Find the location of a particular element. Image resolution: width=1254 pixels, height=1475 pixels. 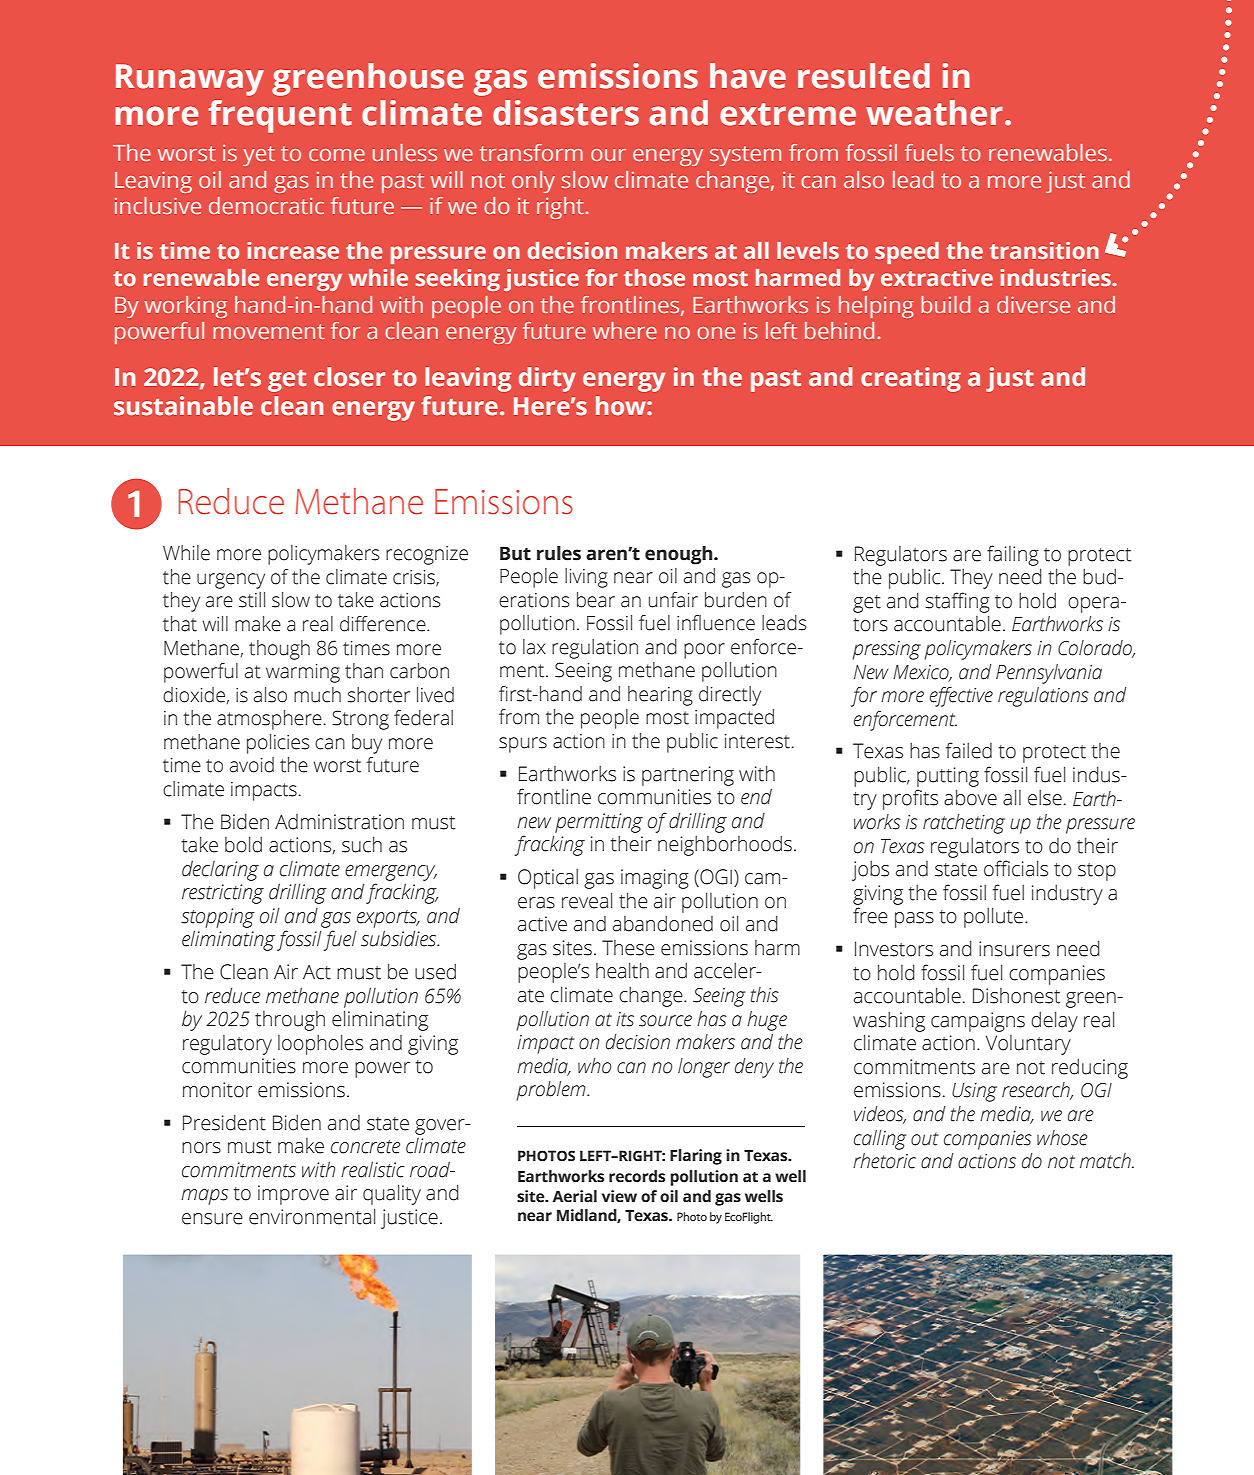

improve is located at coordinates (293, 1195).
